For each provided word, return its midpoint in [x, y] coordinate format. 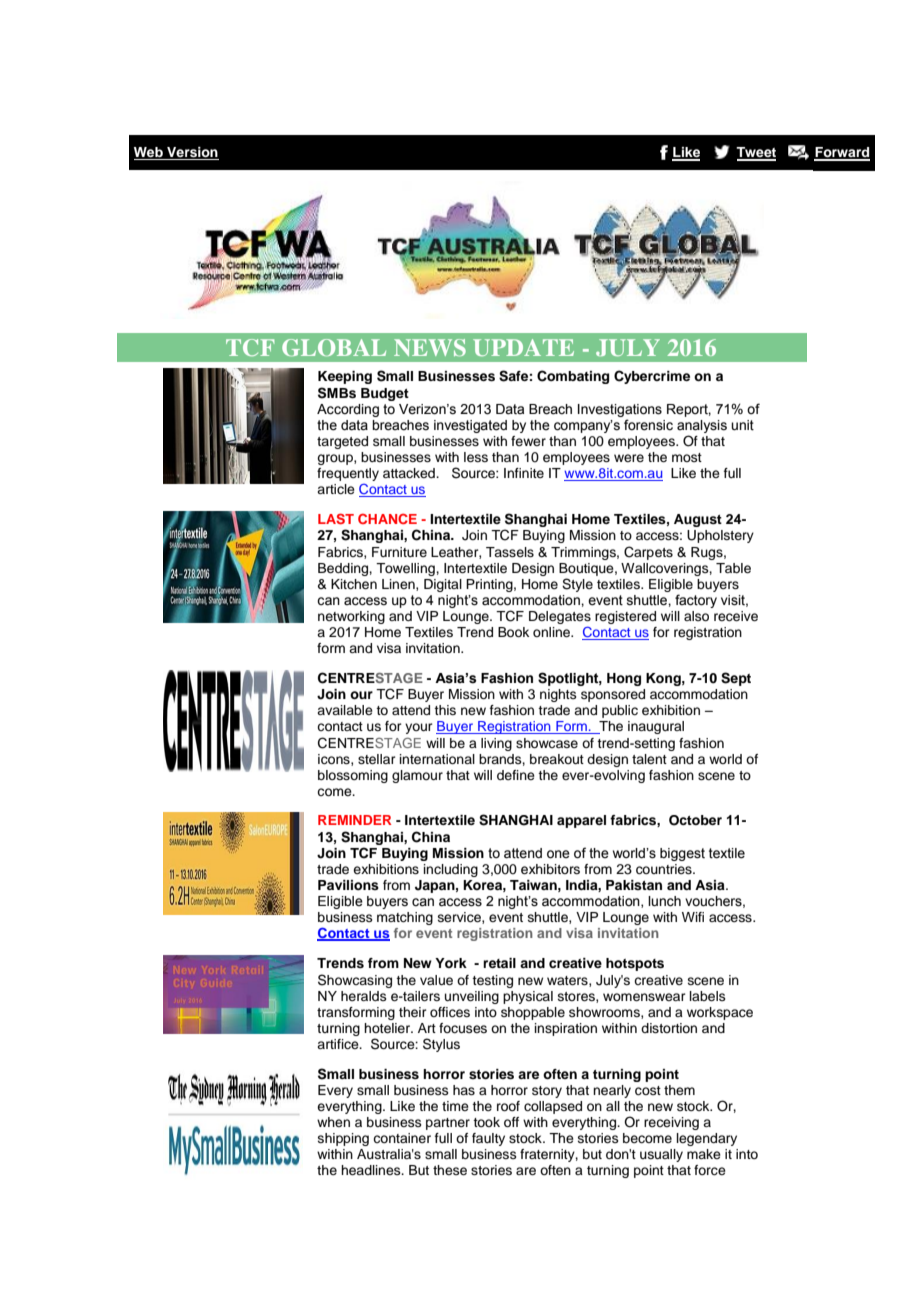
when [333, 1122]
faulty [488, 1139]
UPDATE [523, 347]
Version [192, 153]
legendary [707, 1139]
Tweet [756, 153]
